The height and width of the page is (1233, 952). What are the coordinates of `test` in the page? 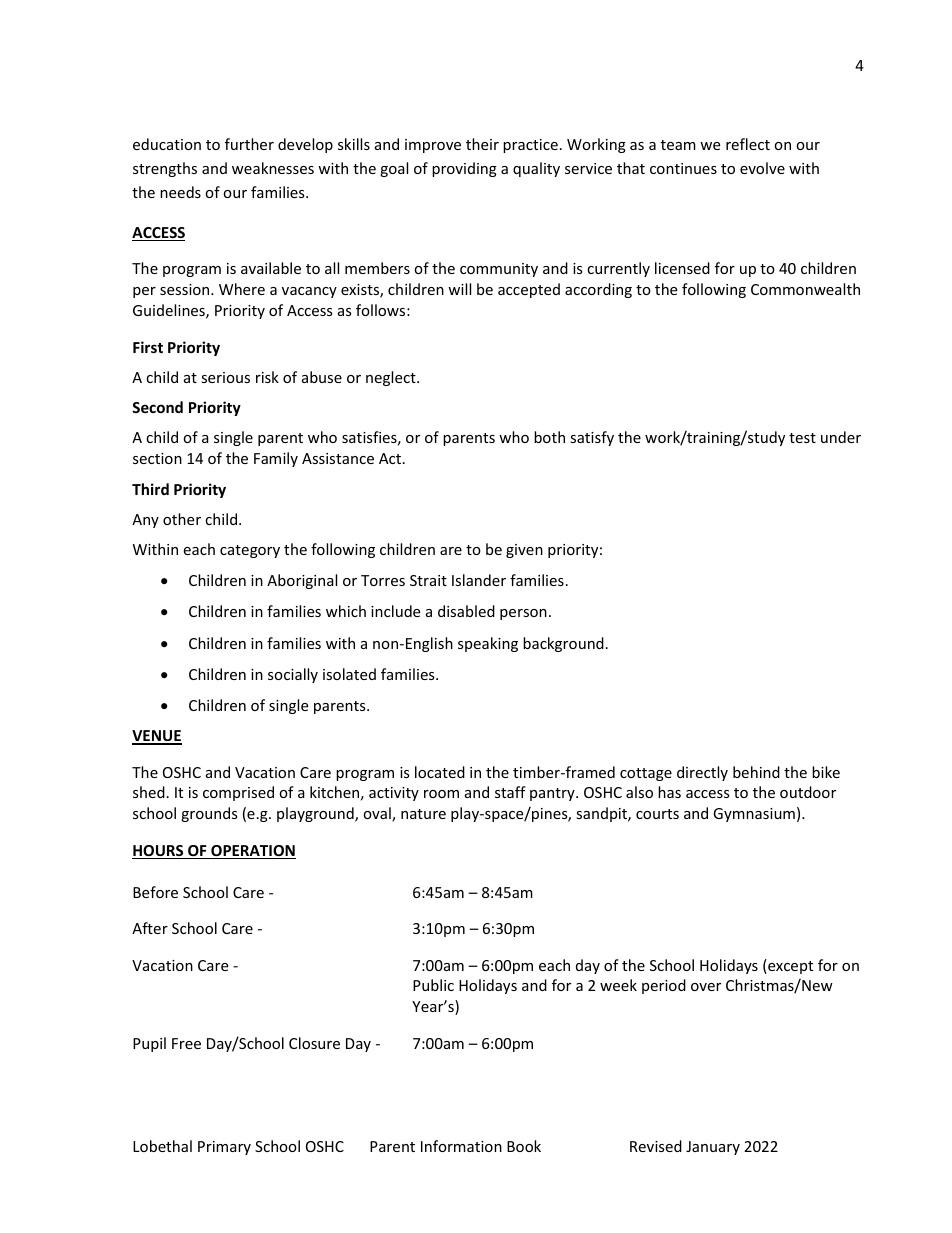 It's located at (802, 438).
